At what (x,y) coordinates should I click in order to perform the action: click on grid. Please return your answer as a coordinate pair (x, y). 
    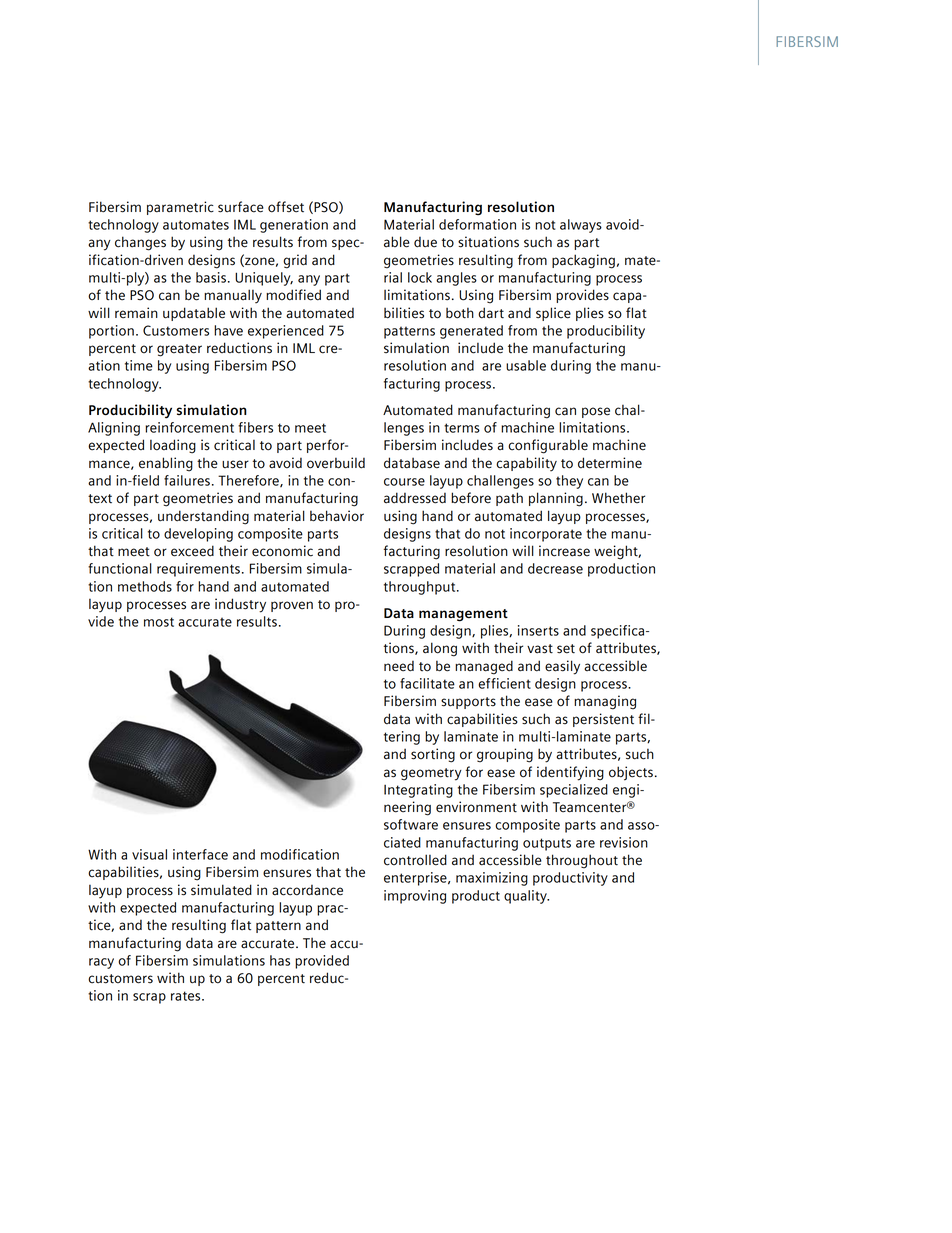
    Looking at the image, I should click on (295, 261).
